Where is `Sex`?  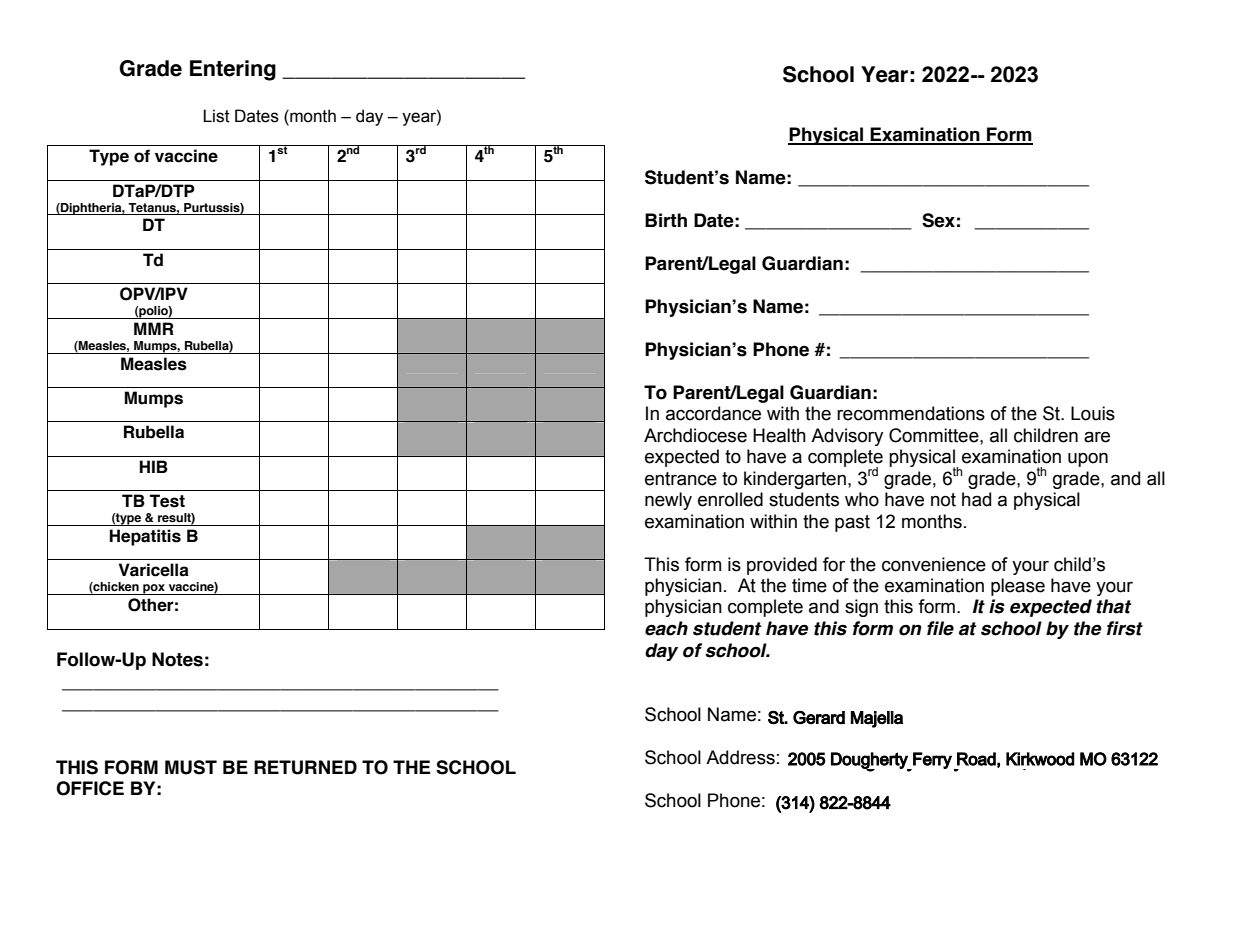 Sex is located at coordinates (938, 220).
